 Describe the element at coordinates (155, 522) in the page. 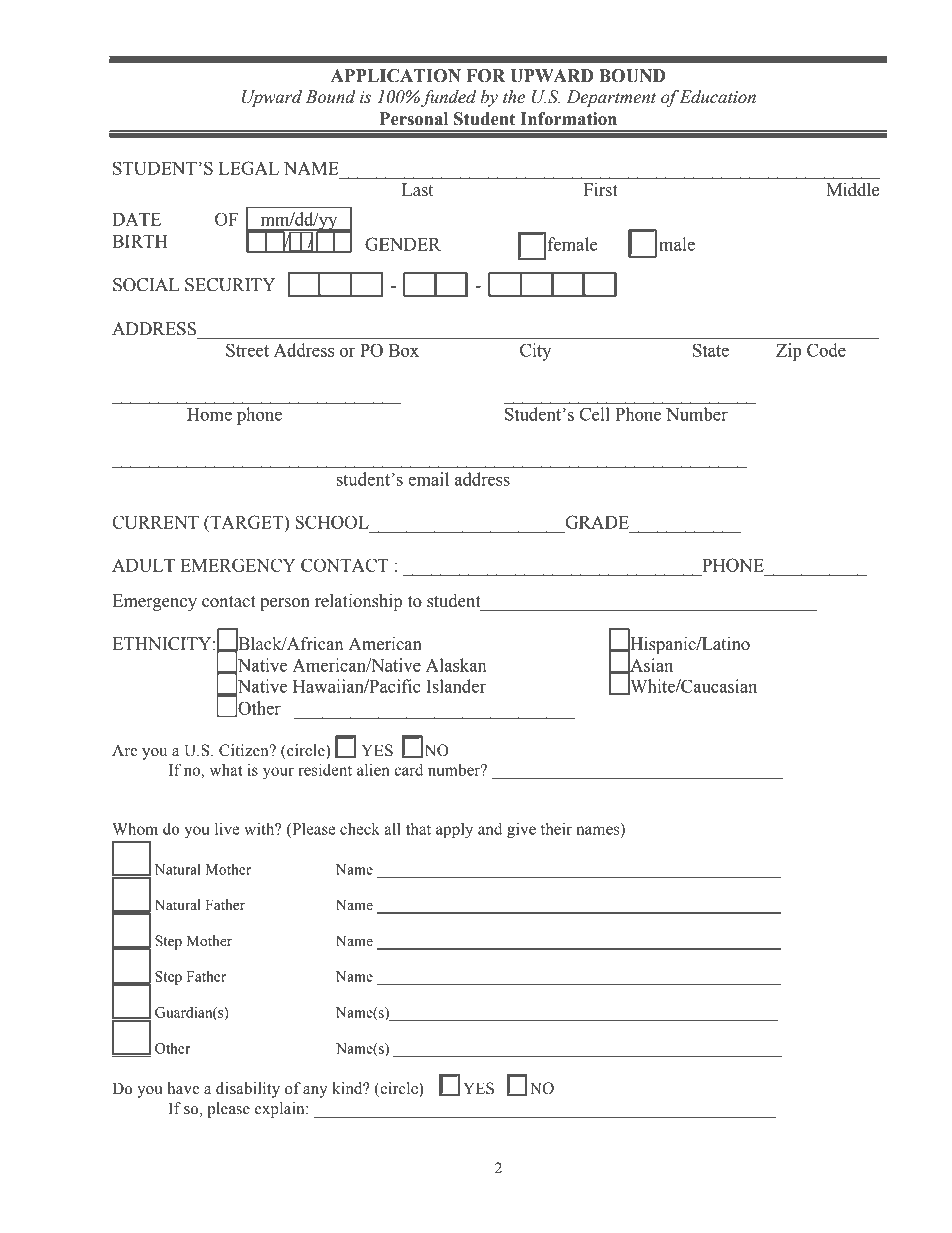

I see `CURRENT` at that location.
